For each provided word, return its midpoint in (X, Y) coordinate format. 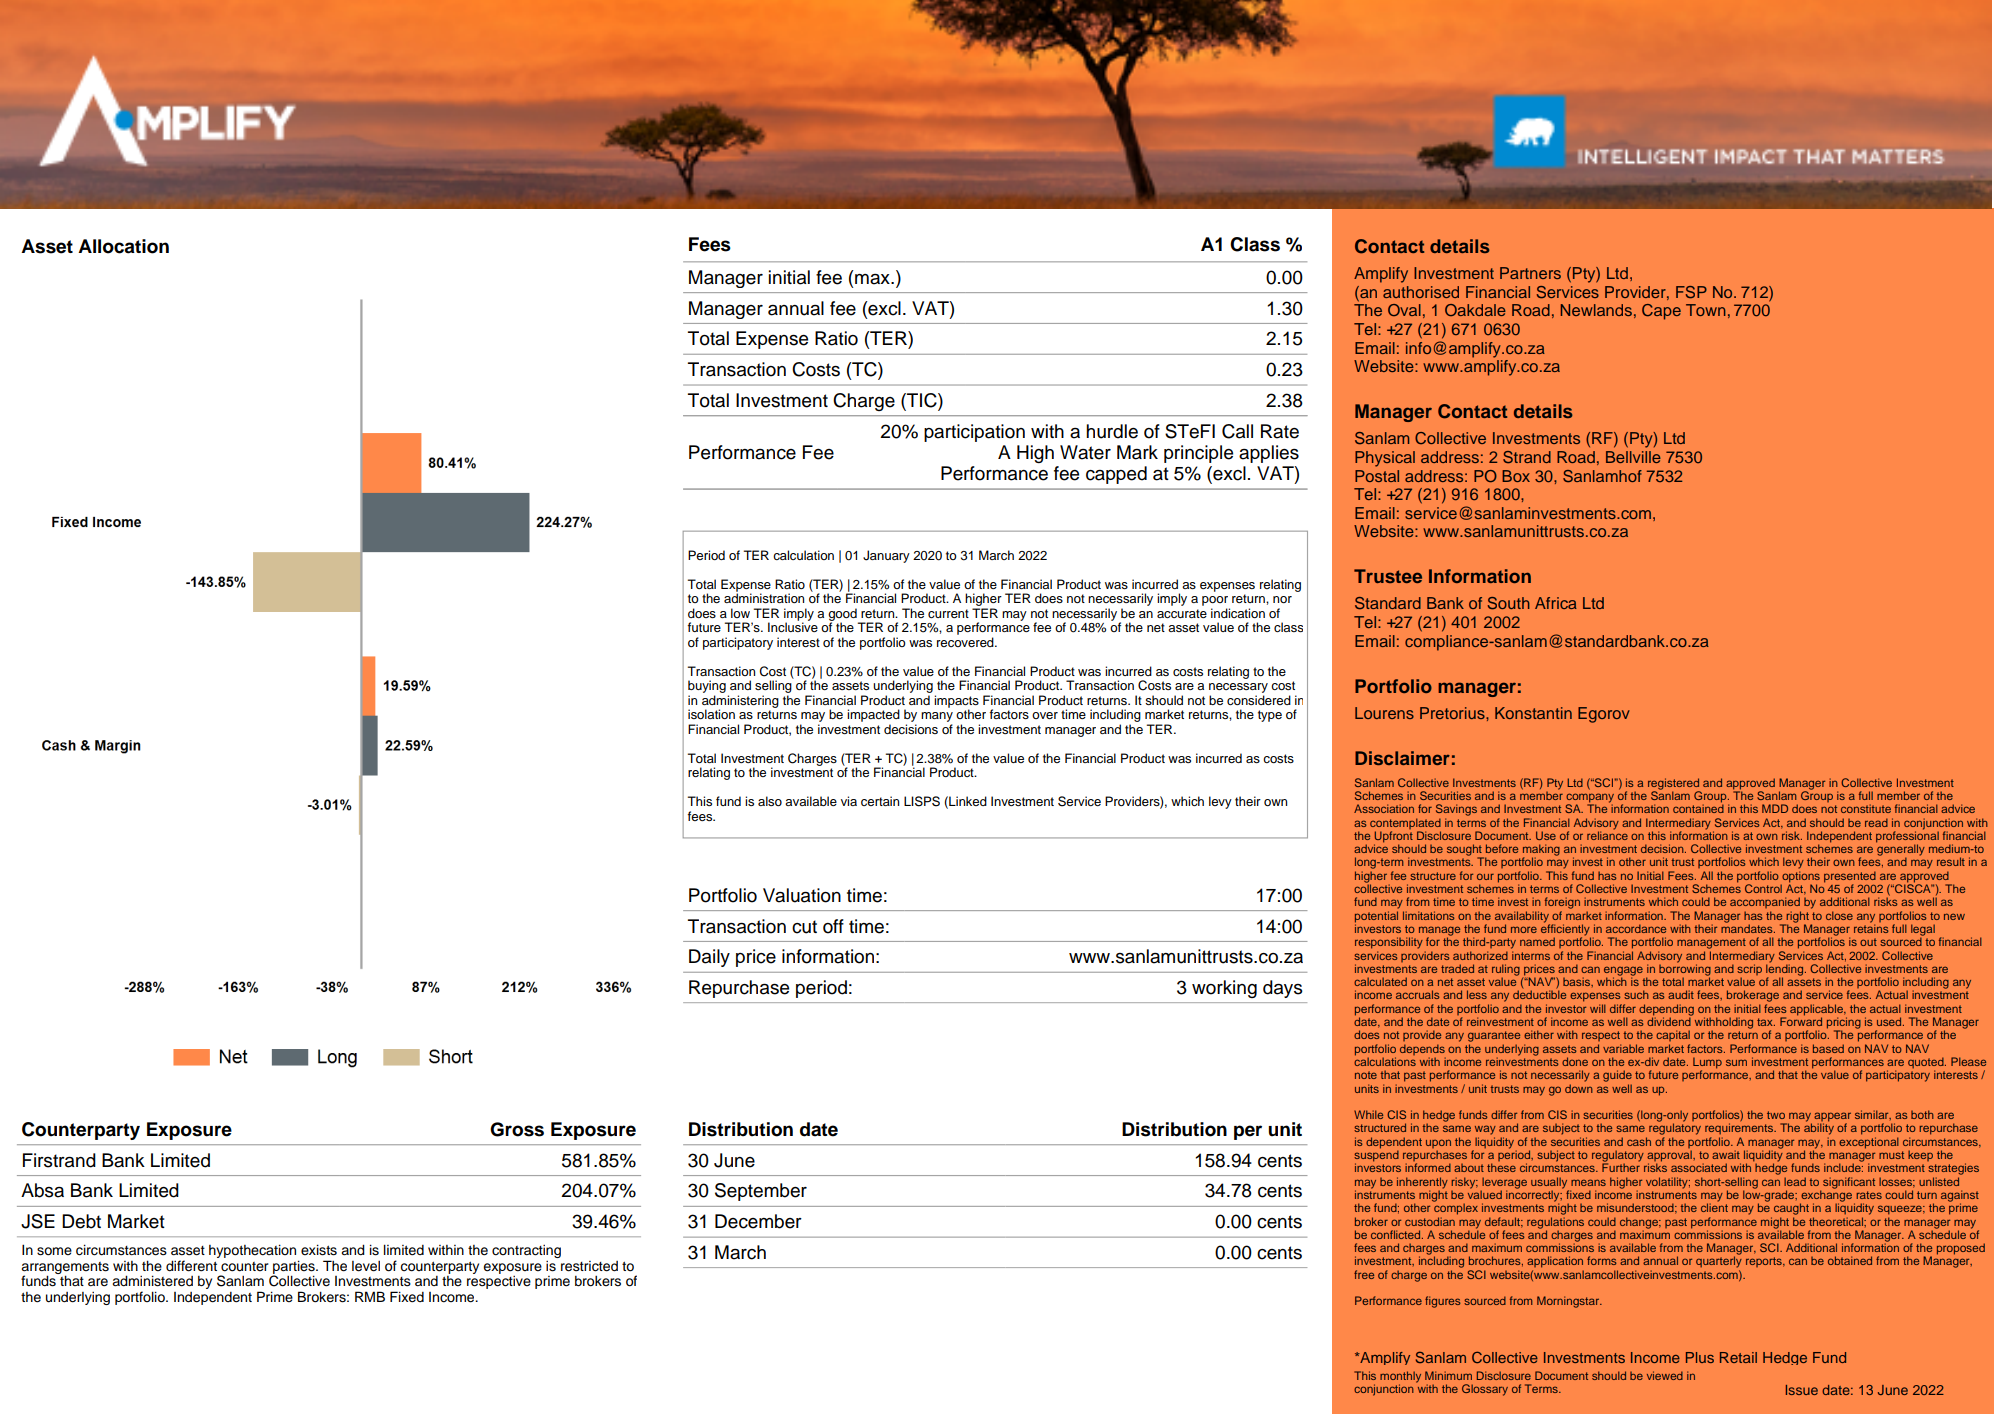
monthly (1400, 1378)
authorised (1421, 292)
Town (1706, 310)
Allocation (123, 246)
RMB (370, 1296)
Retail (1738, 1357)
